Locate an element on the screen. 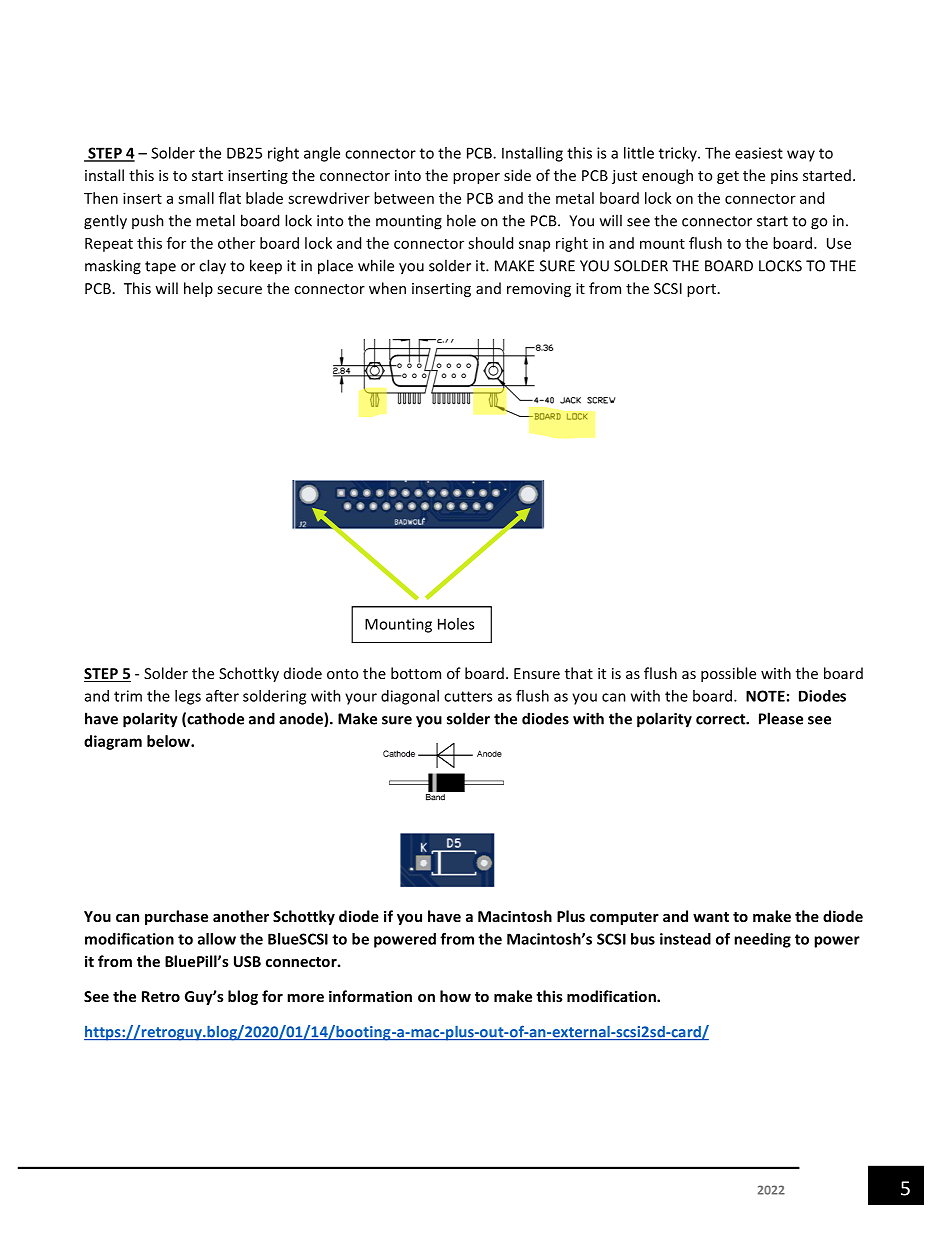 This screenshot has height=1233, width=952. after is located at coordinates (222, 696).
